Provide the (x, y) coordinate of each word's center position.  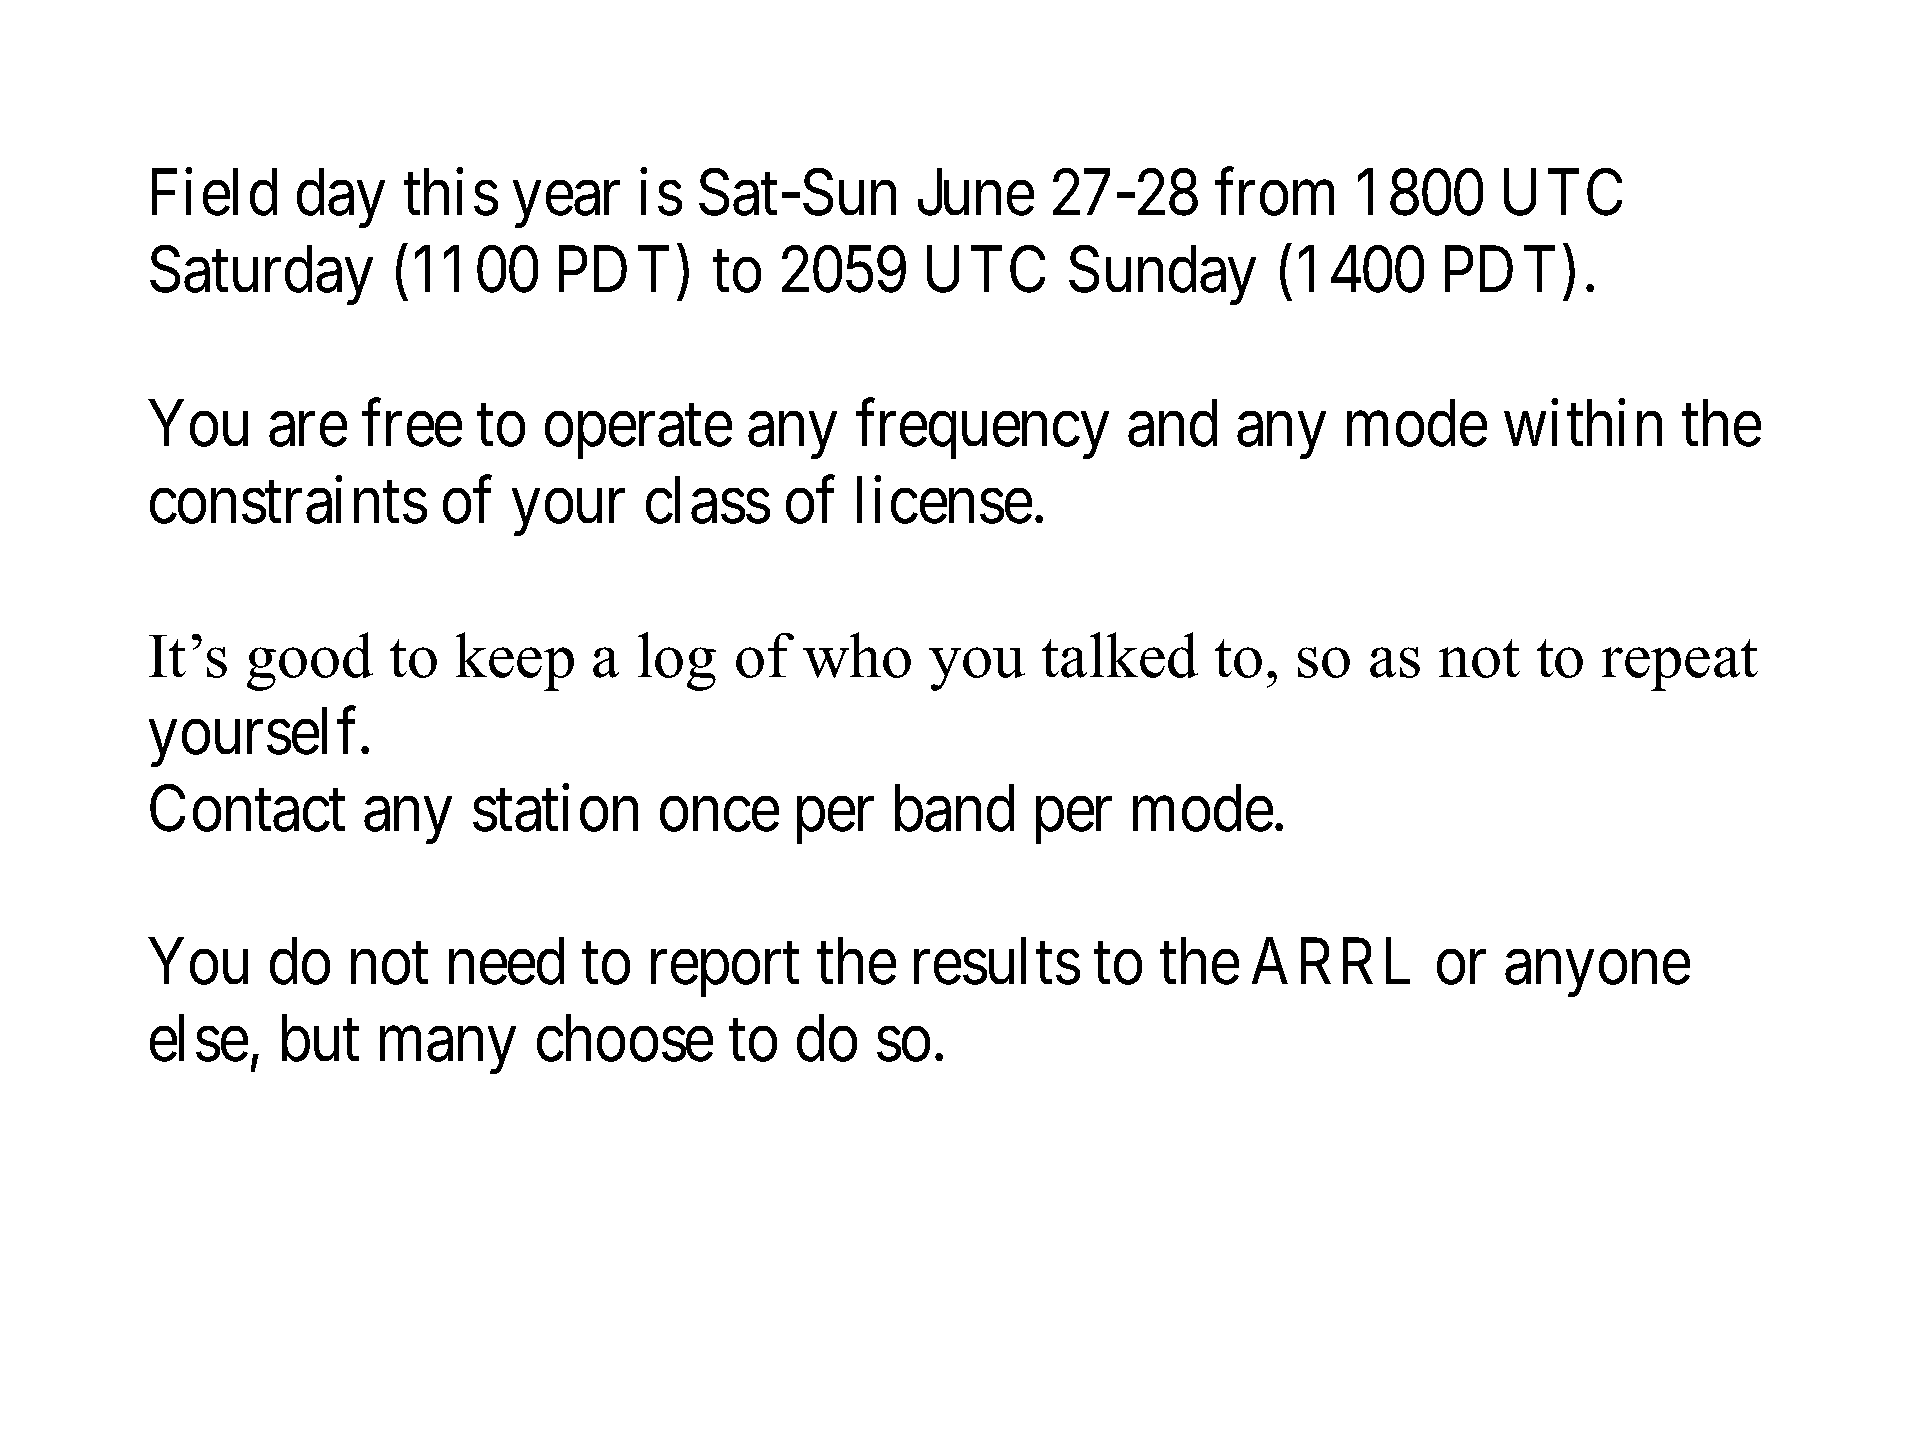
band (954, 808)
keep (515, 661)
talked (1120, 655)
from (1274, 192)
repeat (1680, 665)
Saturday (261, 275)
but (320, 1039)
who (857, 655)
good (310, 661)
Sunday (1162, 275)
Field (214, 192)
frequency (982, 429)
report (725, 971)
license (944, 500)
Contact (247, 808)
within (1583, 423)
